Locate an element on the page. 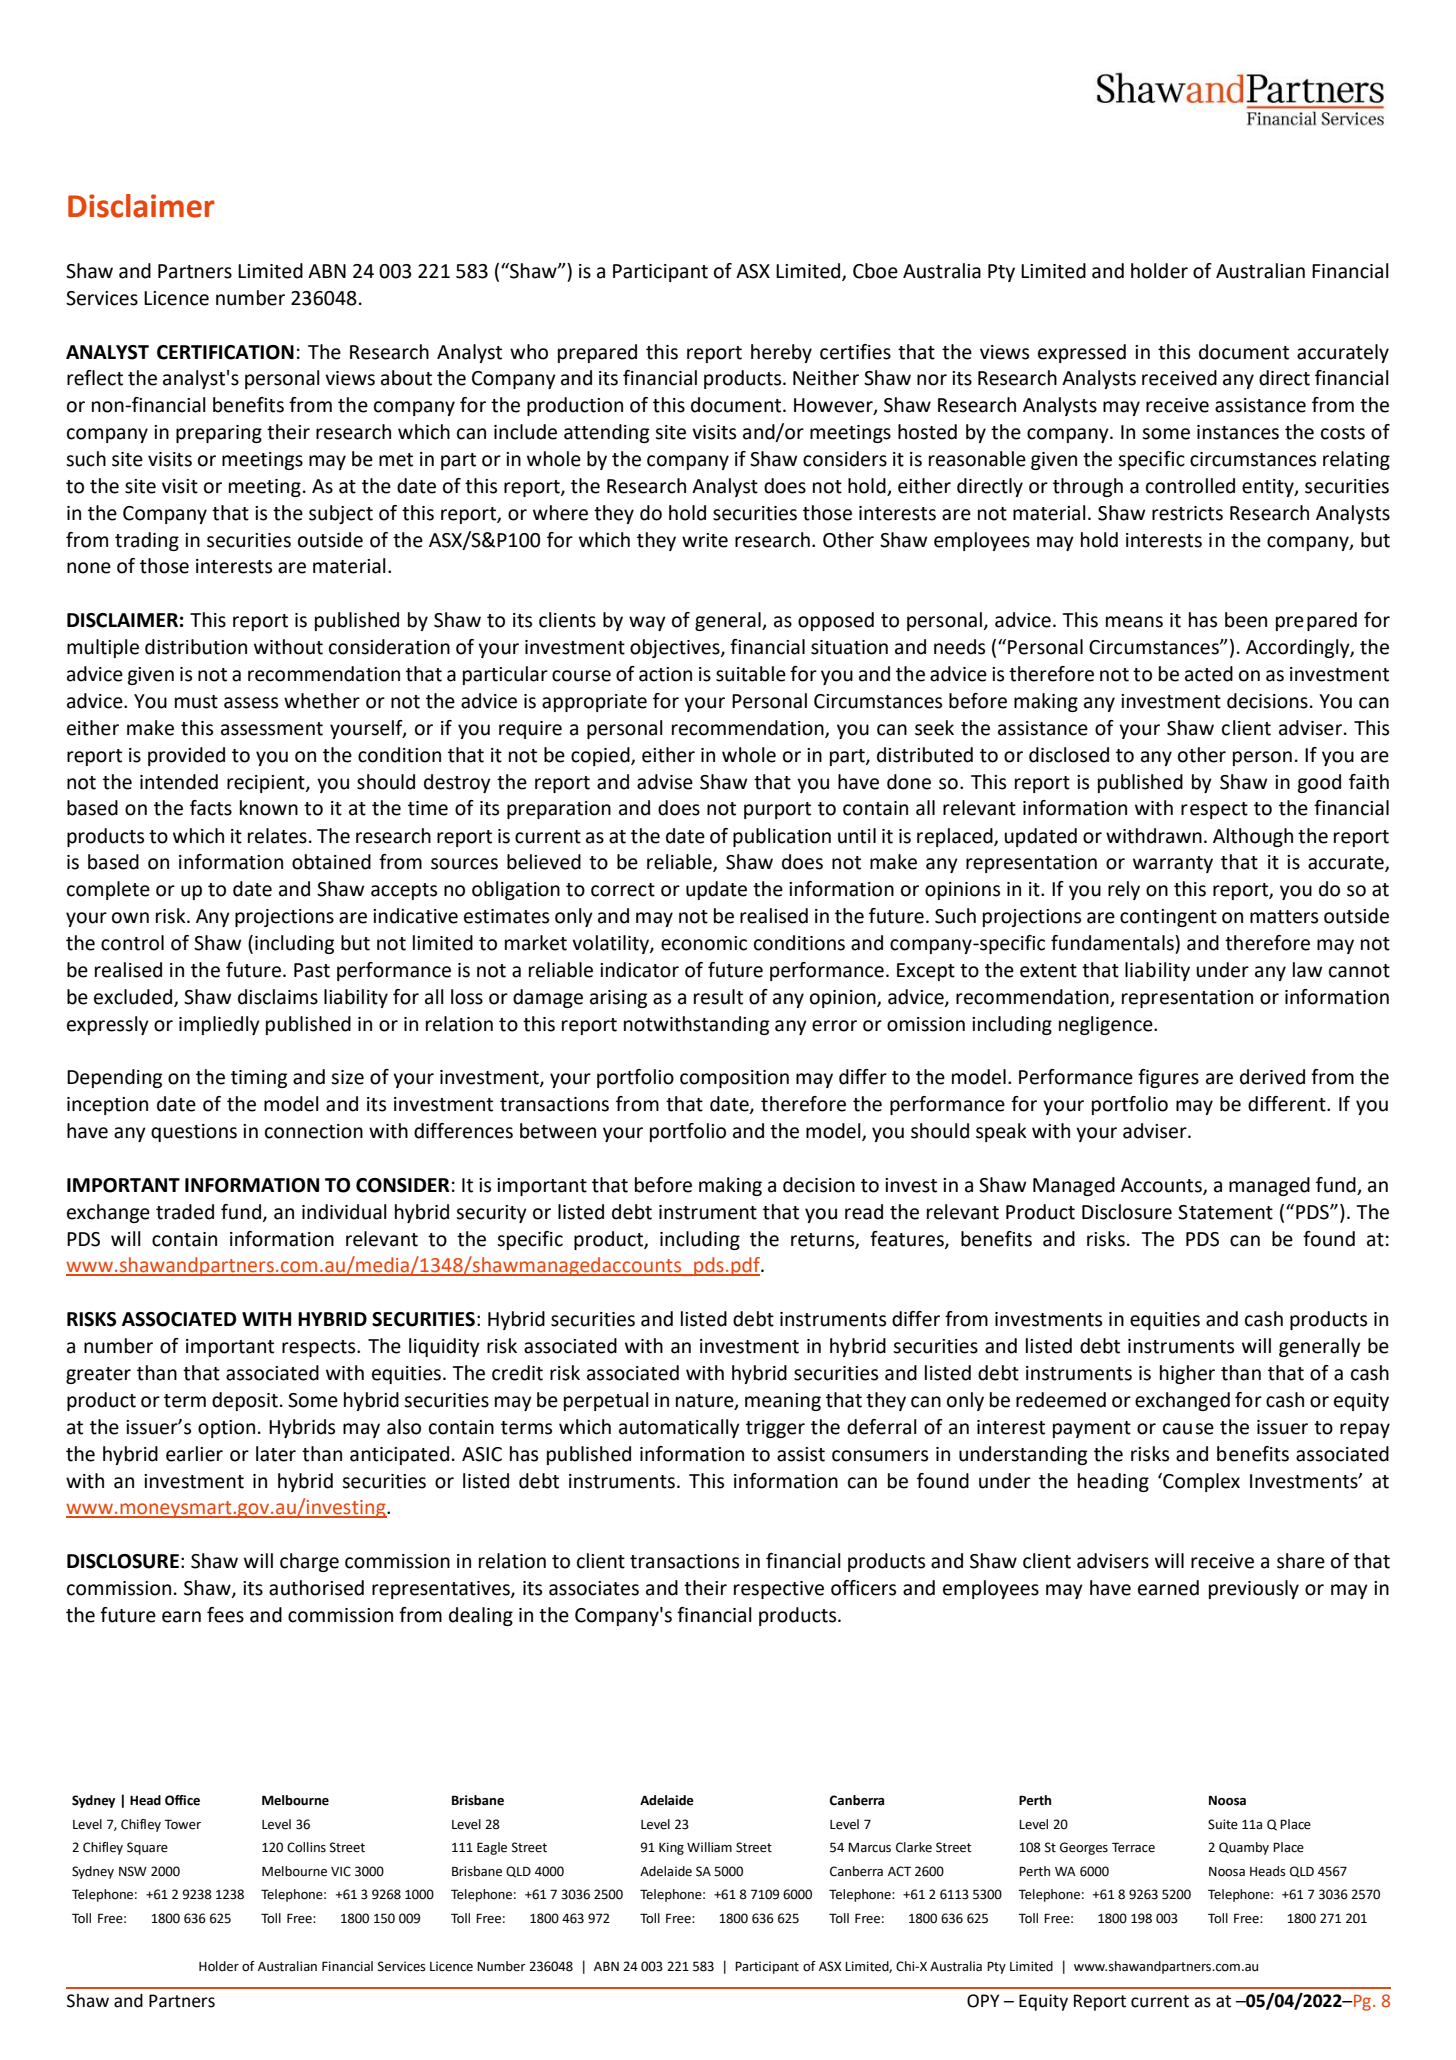  Marcus is located at coordinates (869, 1848).
